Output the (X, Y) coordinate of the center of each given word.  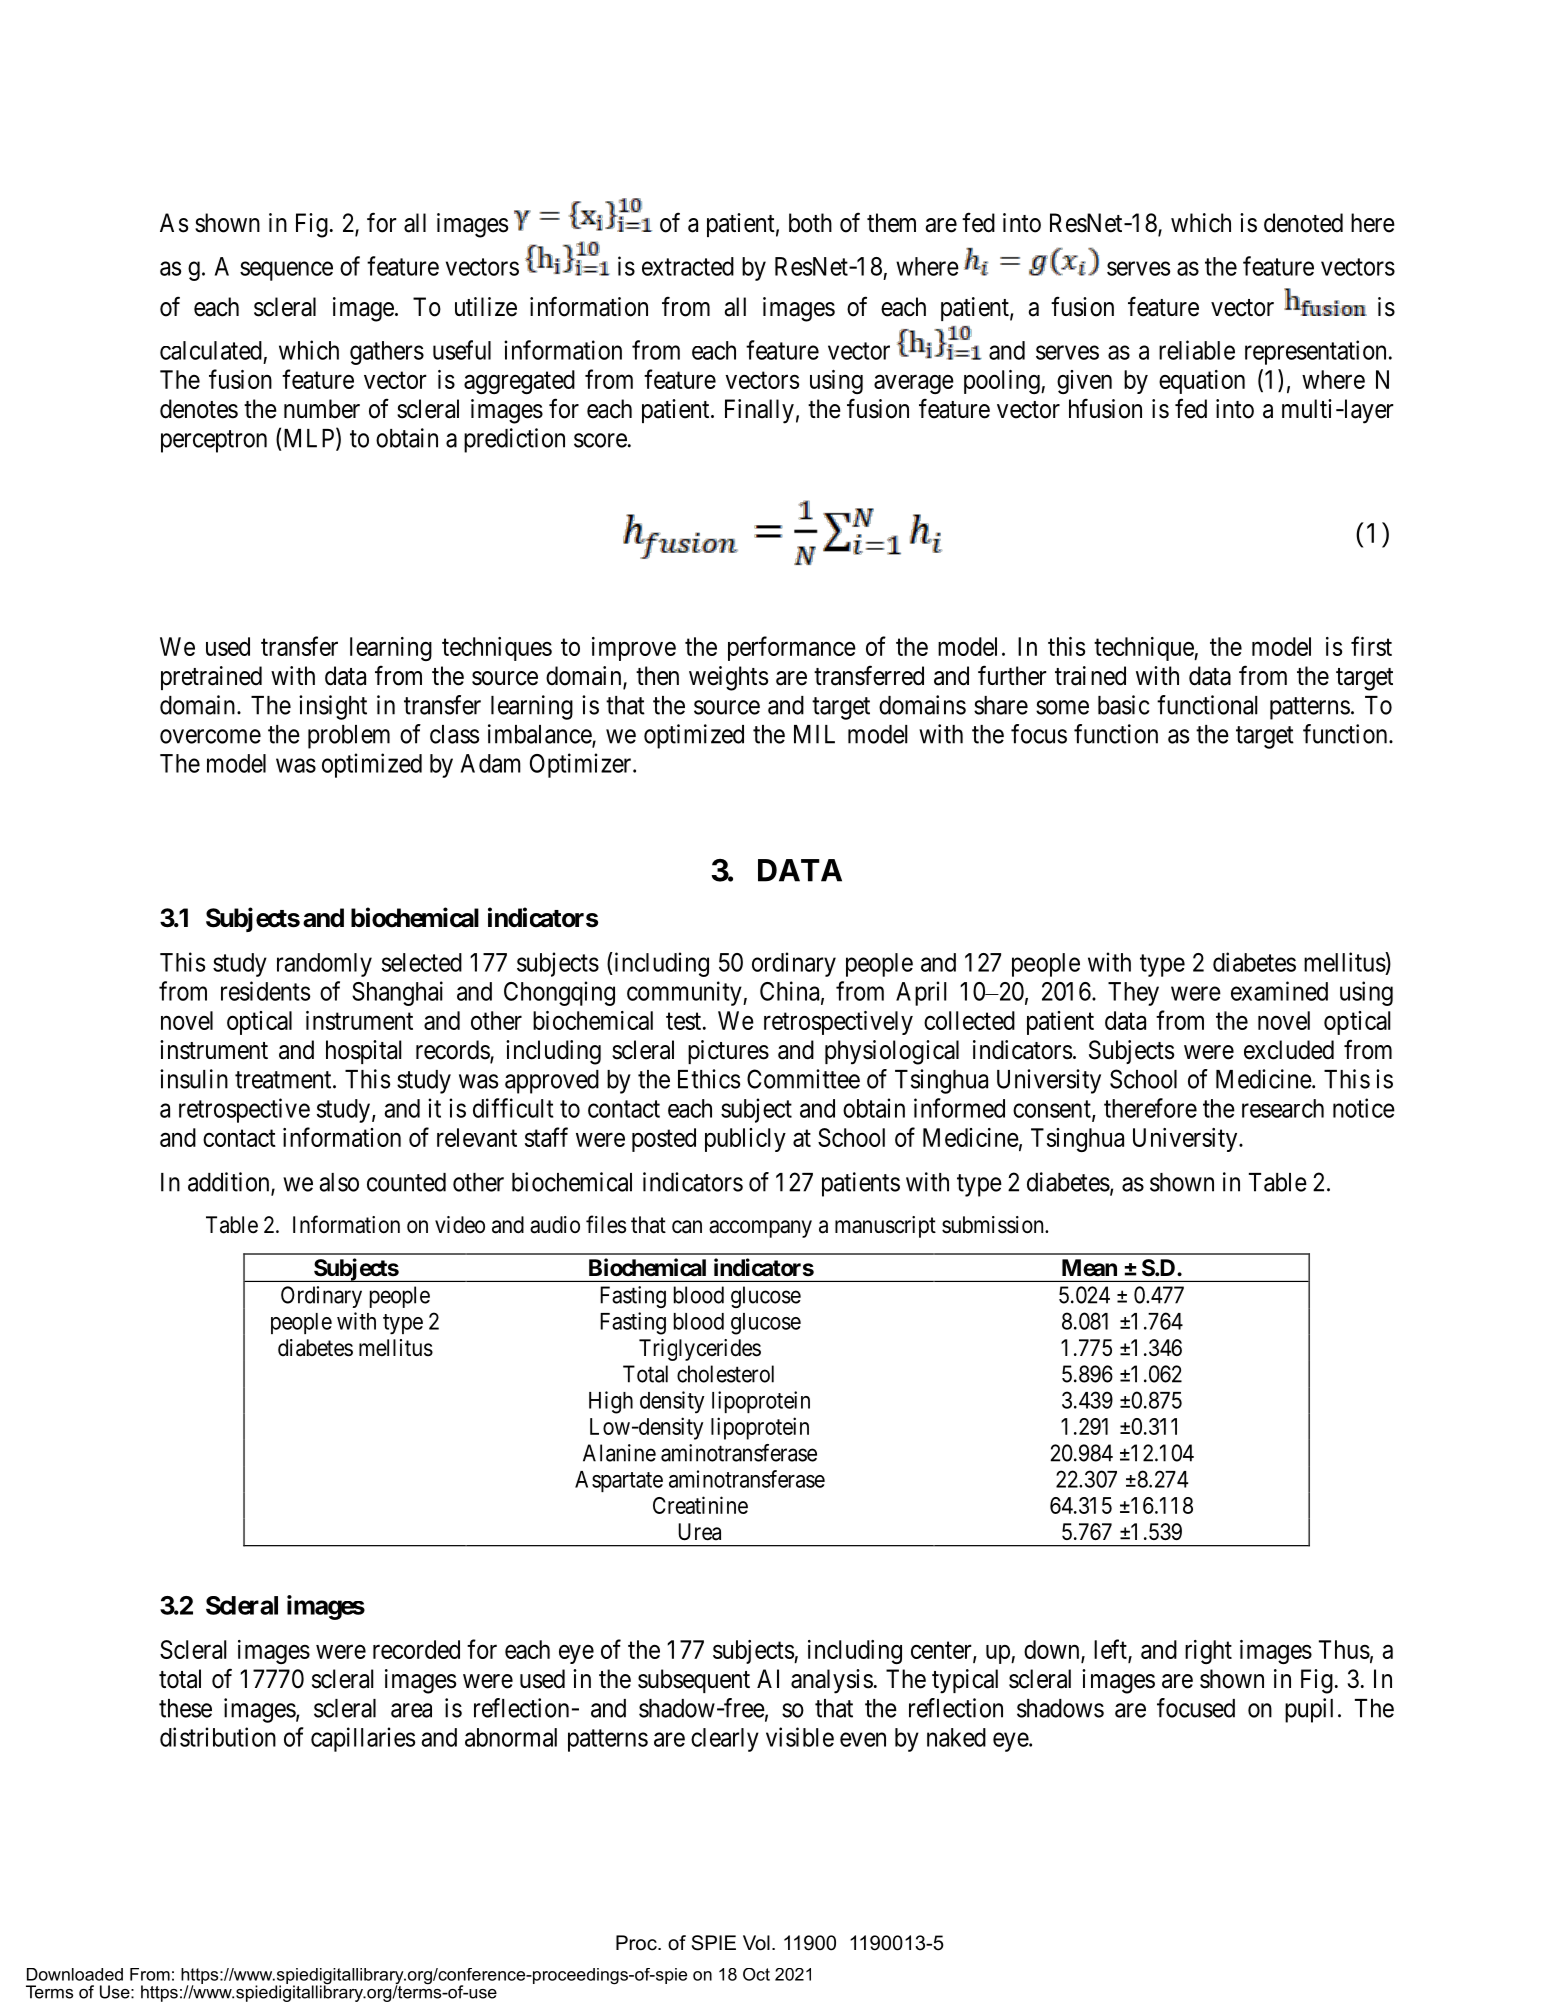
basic (1123, 705)
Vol (756, 1943)
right (1208, 1652)
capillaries (363, 1739)
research (1283, 1108)
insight (333, 707)
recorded (416, 1649)
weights (728, 678)
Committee (803, 1079)
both (810, 223)
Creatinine (700, 1505)
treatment (284, 1080)
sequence (286, 271)
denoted (1303, 223)
